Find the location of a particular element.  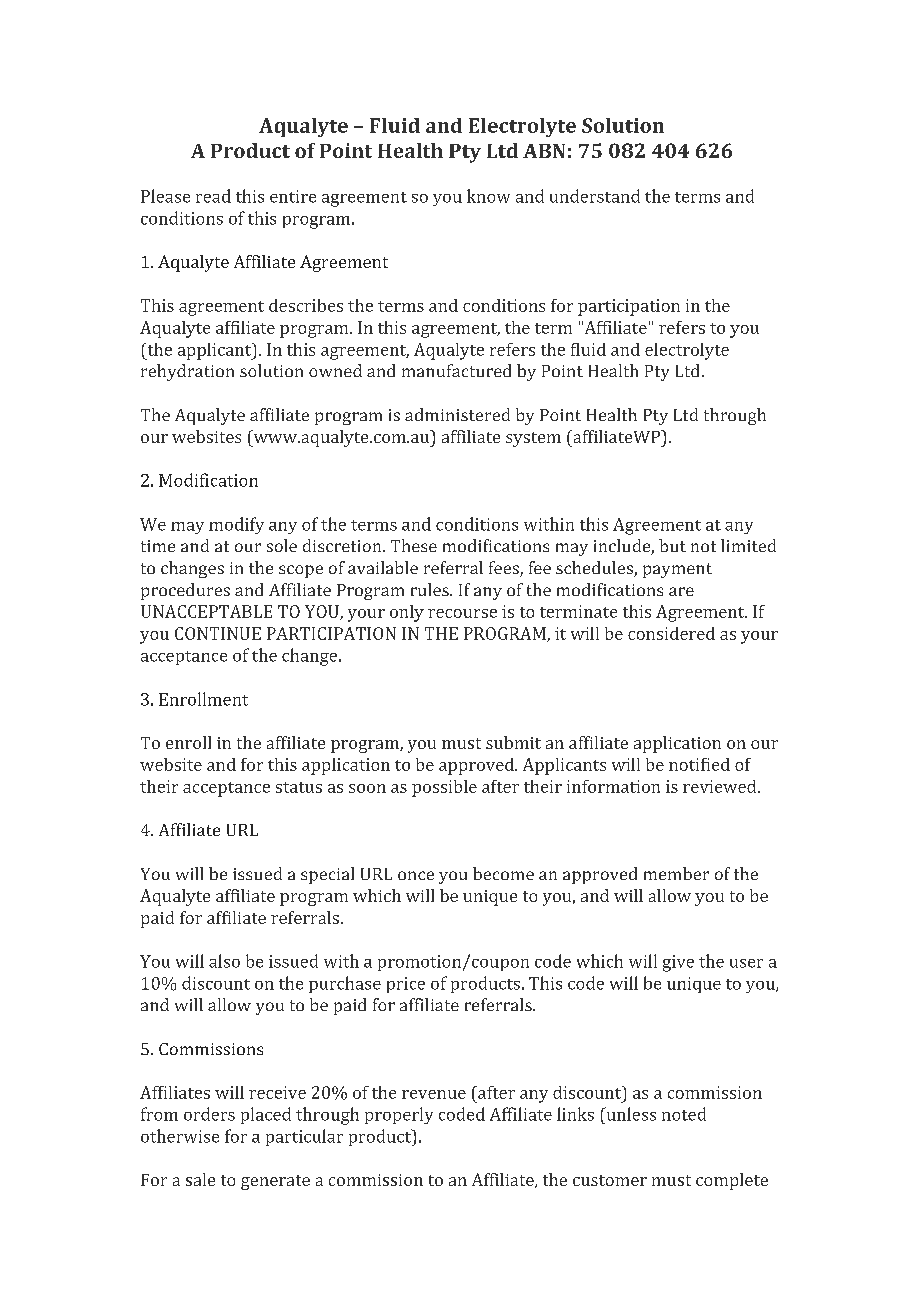

modify is located at coordinates (236, 525).
